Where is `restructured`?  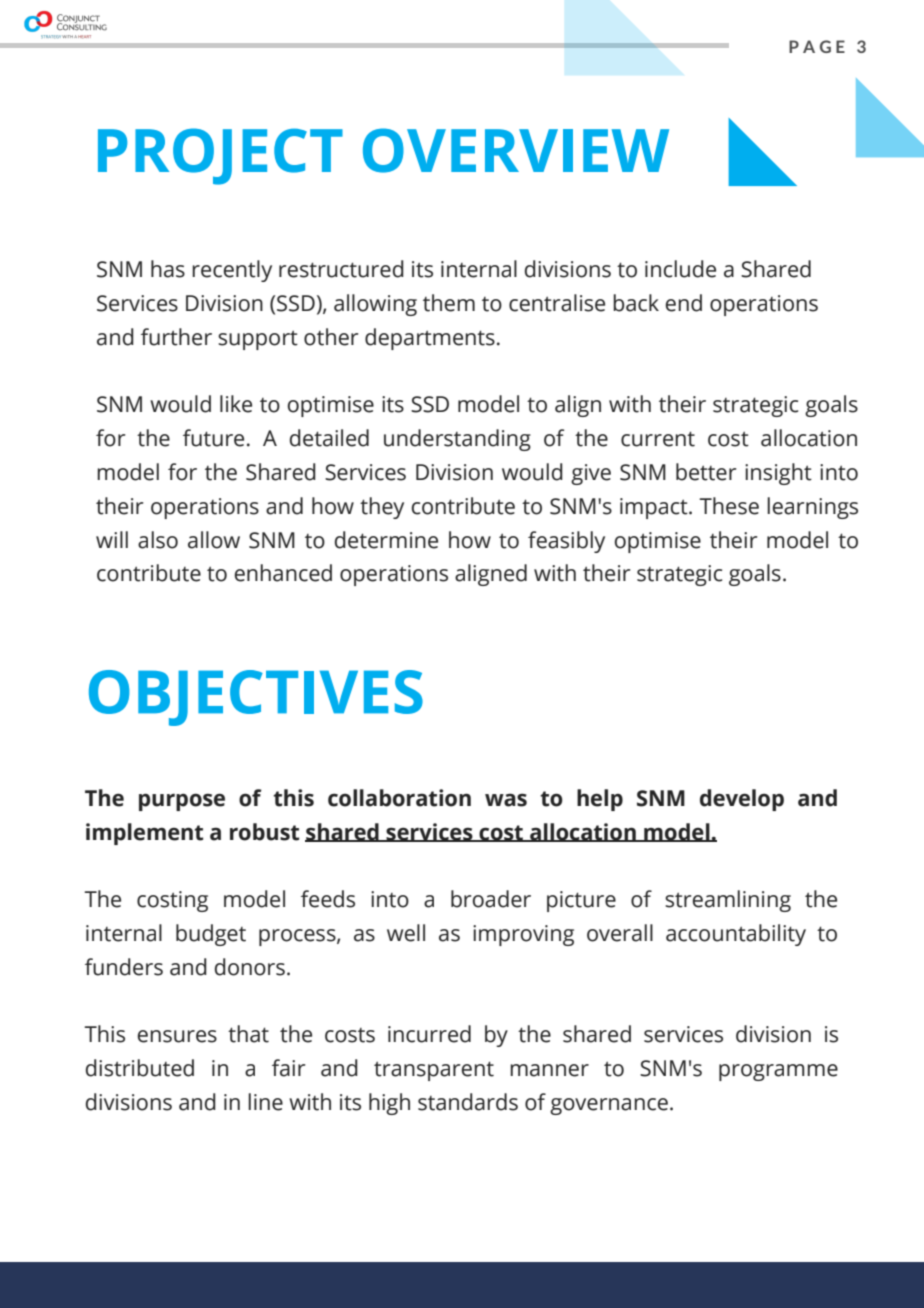 restructured is located at coordinates (341, 269).
